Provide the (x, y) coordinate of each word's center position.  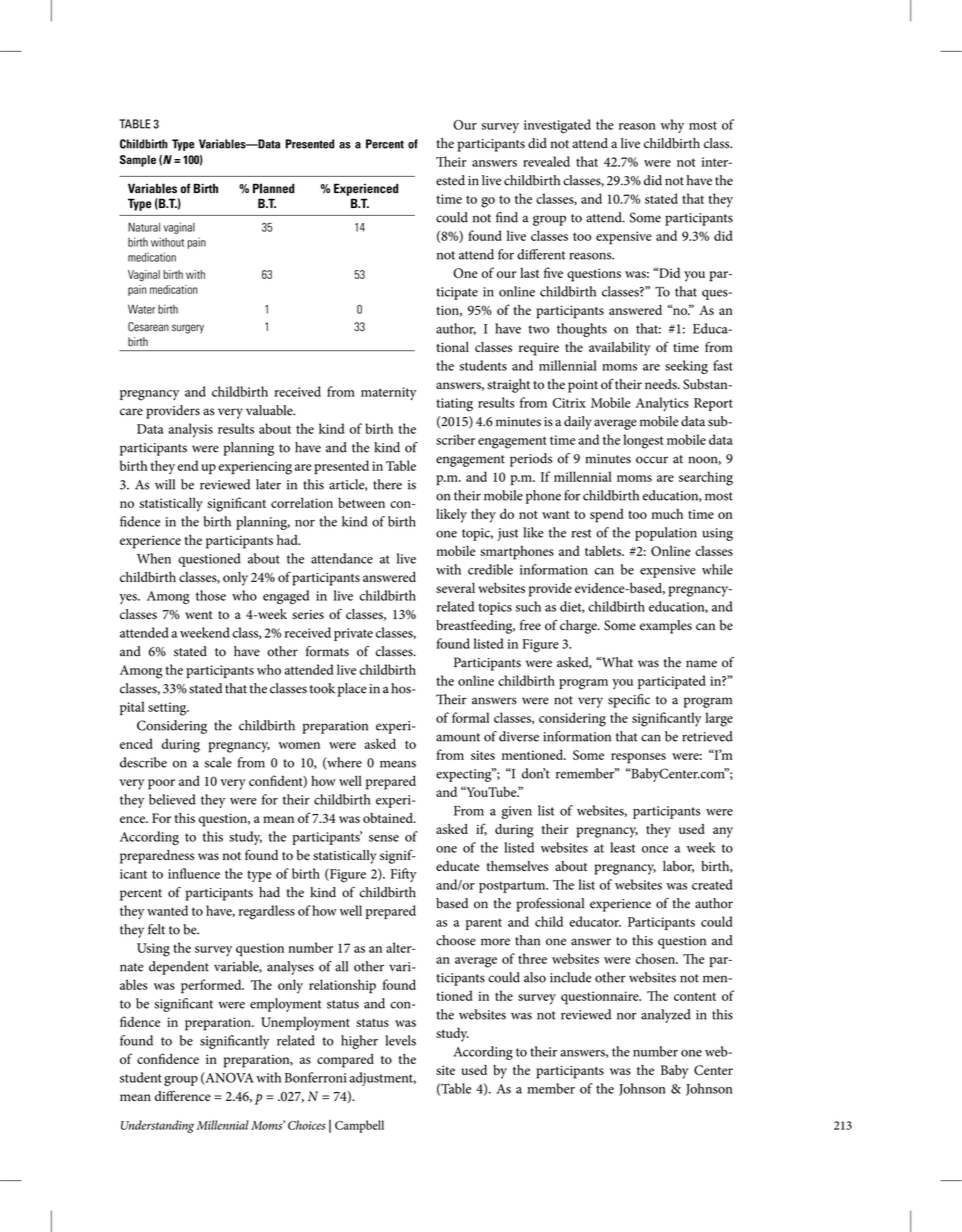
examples (666, 627)
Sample (138, 161)
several (455, 588)
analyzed (666, 1016)
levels (400, 1040)
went (199, 615)
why (672, 126)
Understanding (157, 1126)
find (507, 217)
